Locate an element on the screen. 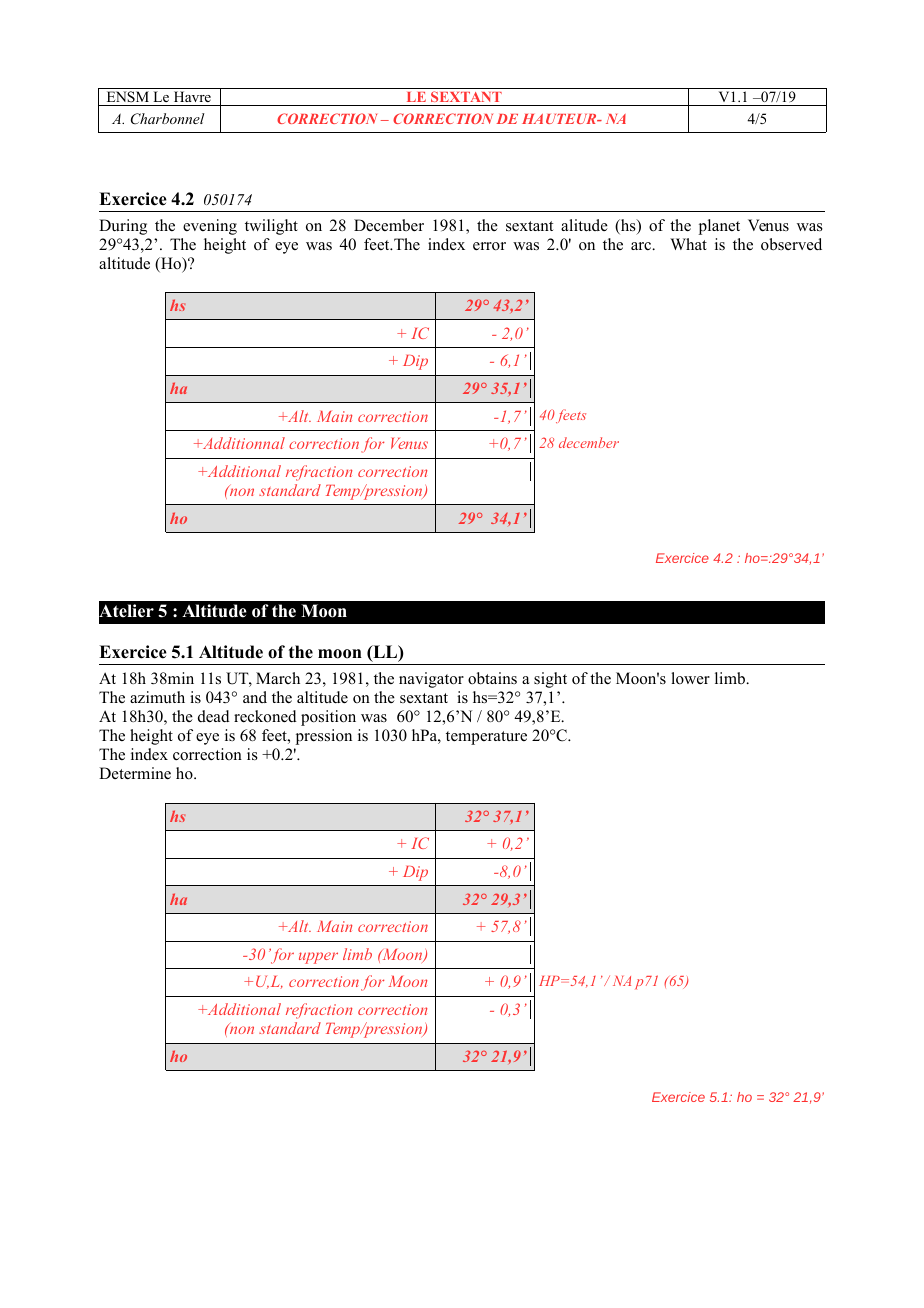 This screenshot has height=1308, width=924. sight is located at coordinates (550, 680).
